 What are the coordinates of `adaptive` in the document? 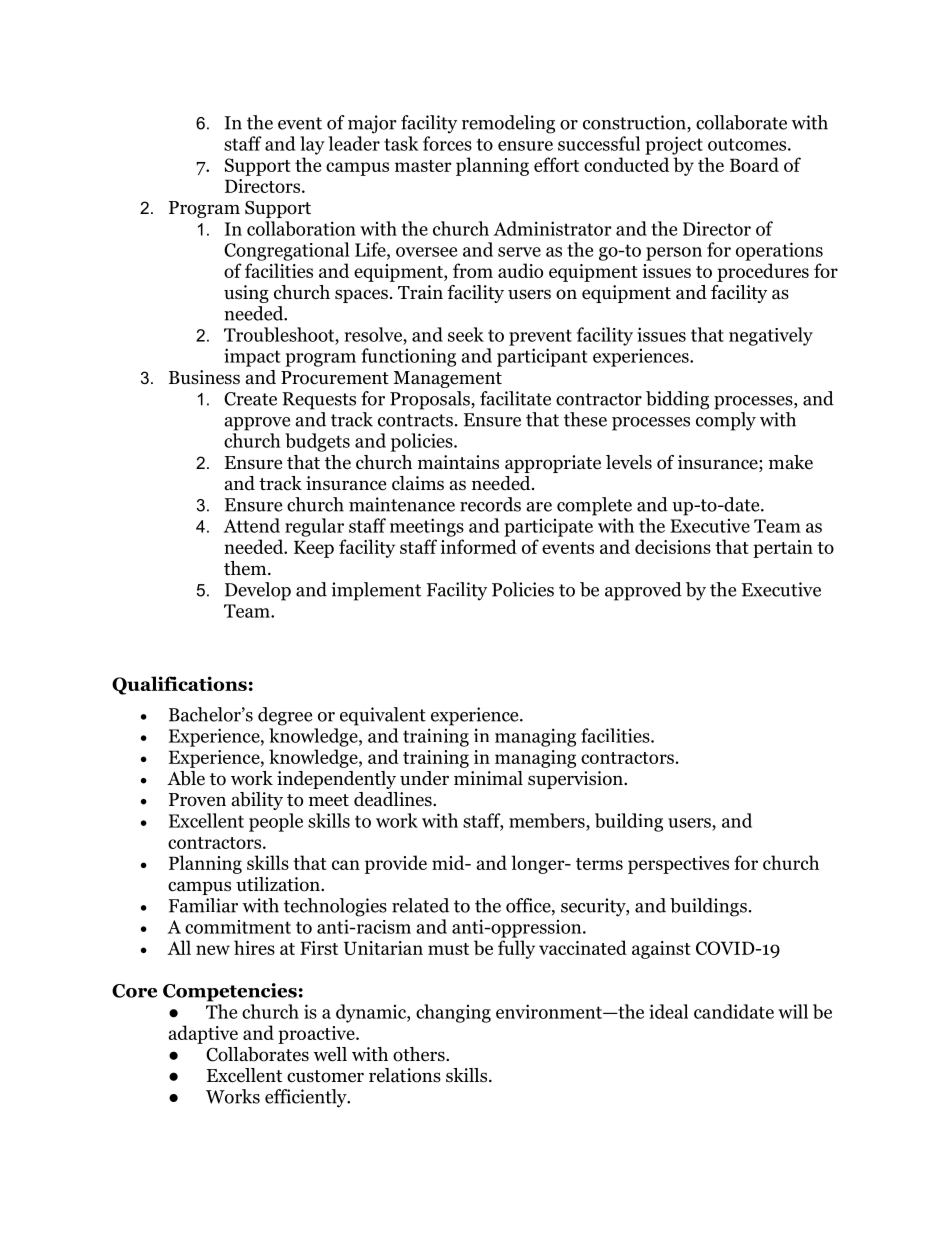 It's located at (203, 1034).
